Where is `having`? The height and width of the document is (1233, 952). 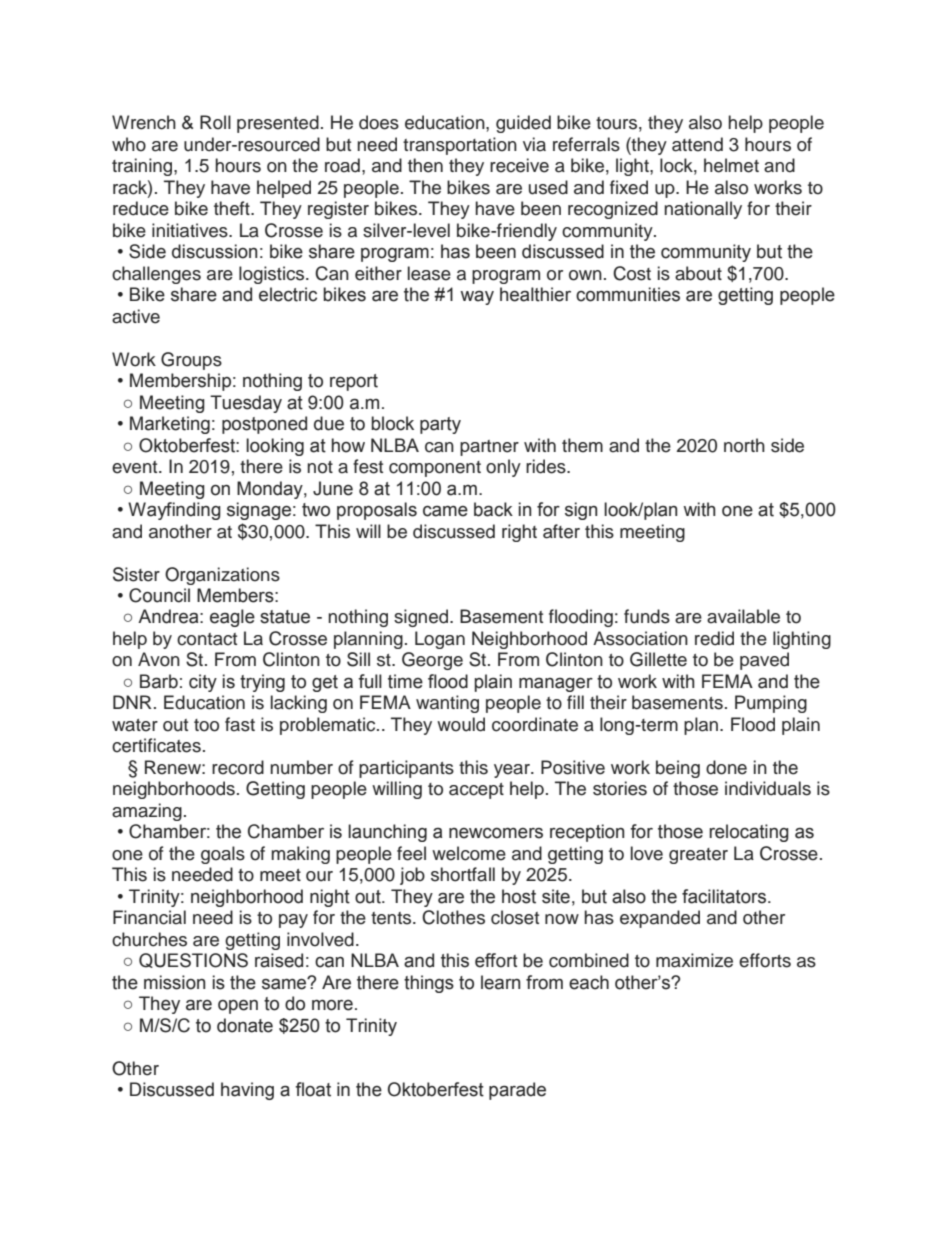
having is located at coordinates (247, 1091).
